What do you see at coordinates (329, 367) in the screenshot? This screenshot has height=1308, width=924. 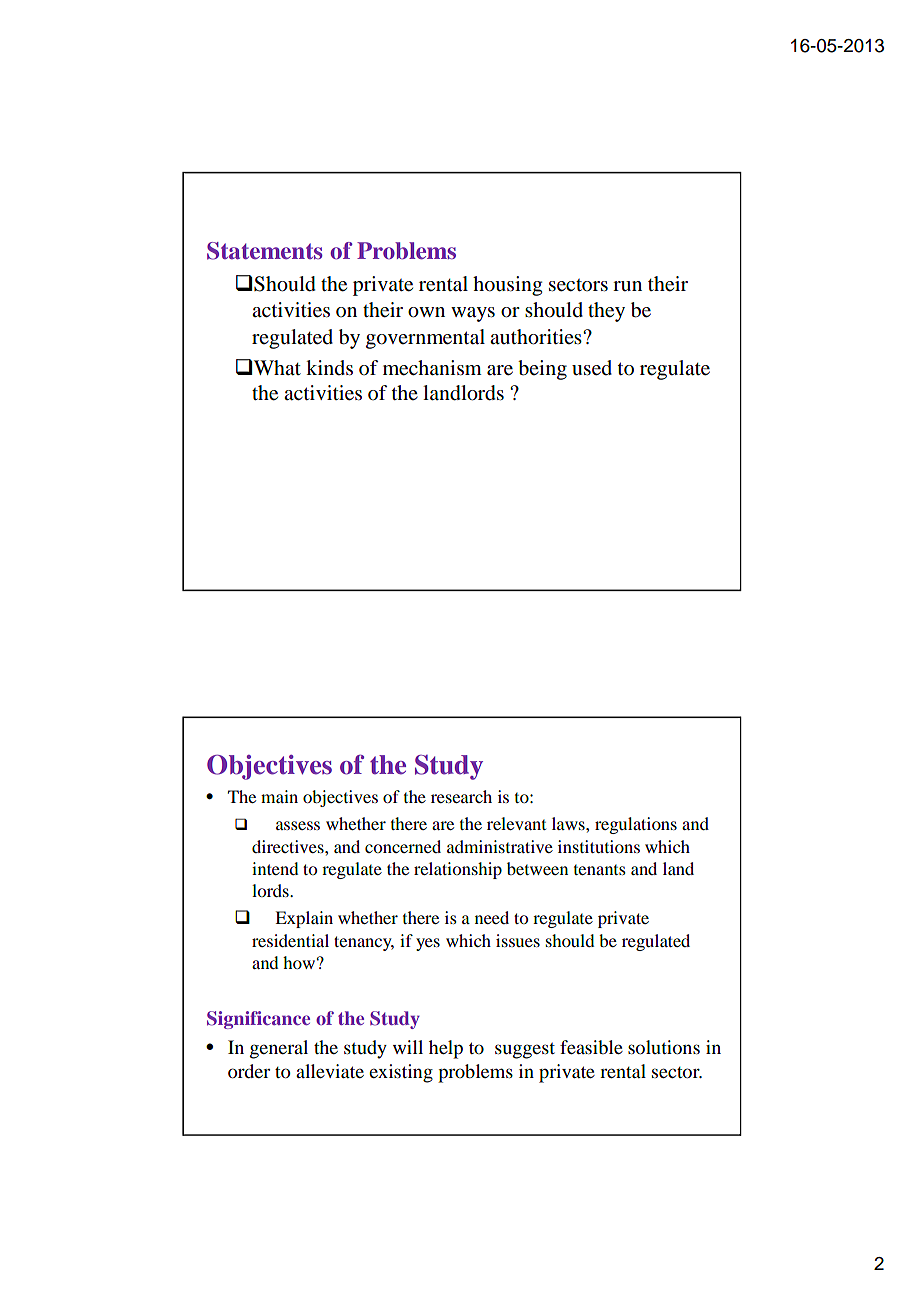 I see `kinds` at bounding box center [329, 367].
